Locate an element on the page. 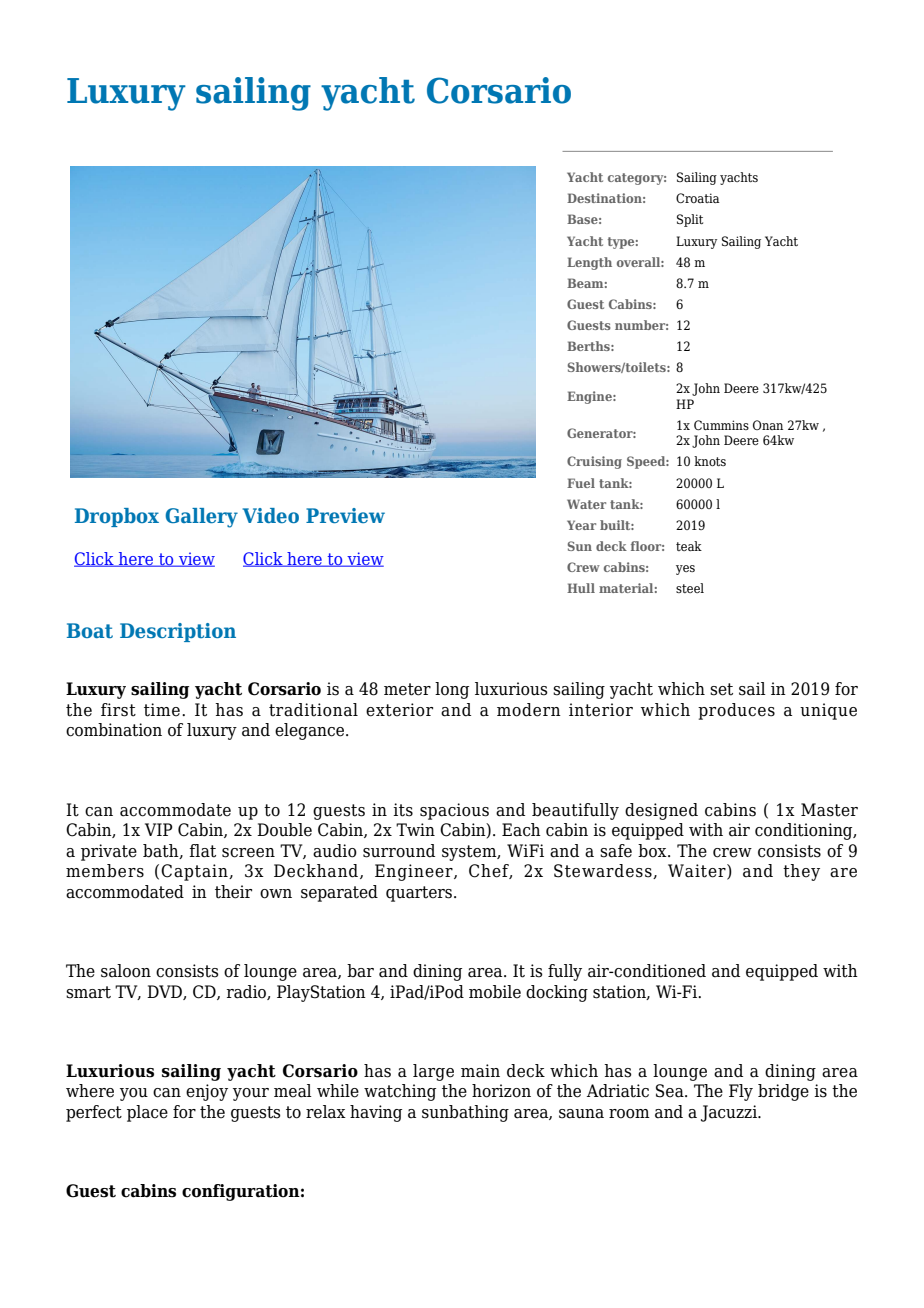 Image resolution: width=924 pixels, height=1308 pixels. Length is located at coordinates (589, 263).
